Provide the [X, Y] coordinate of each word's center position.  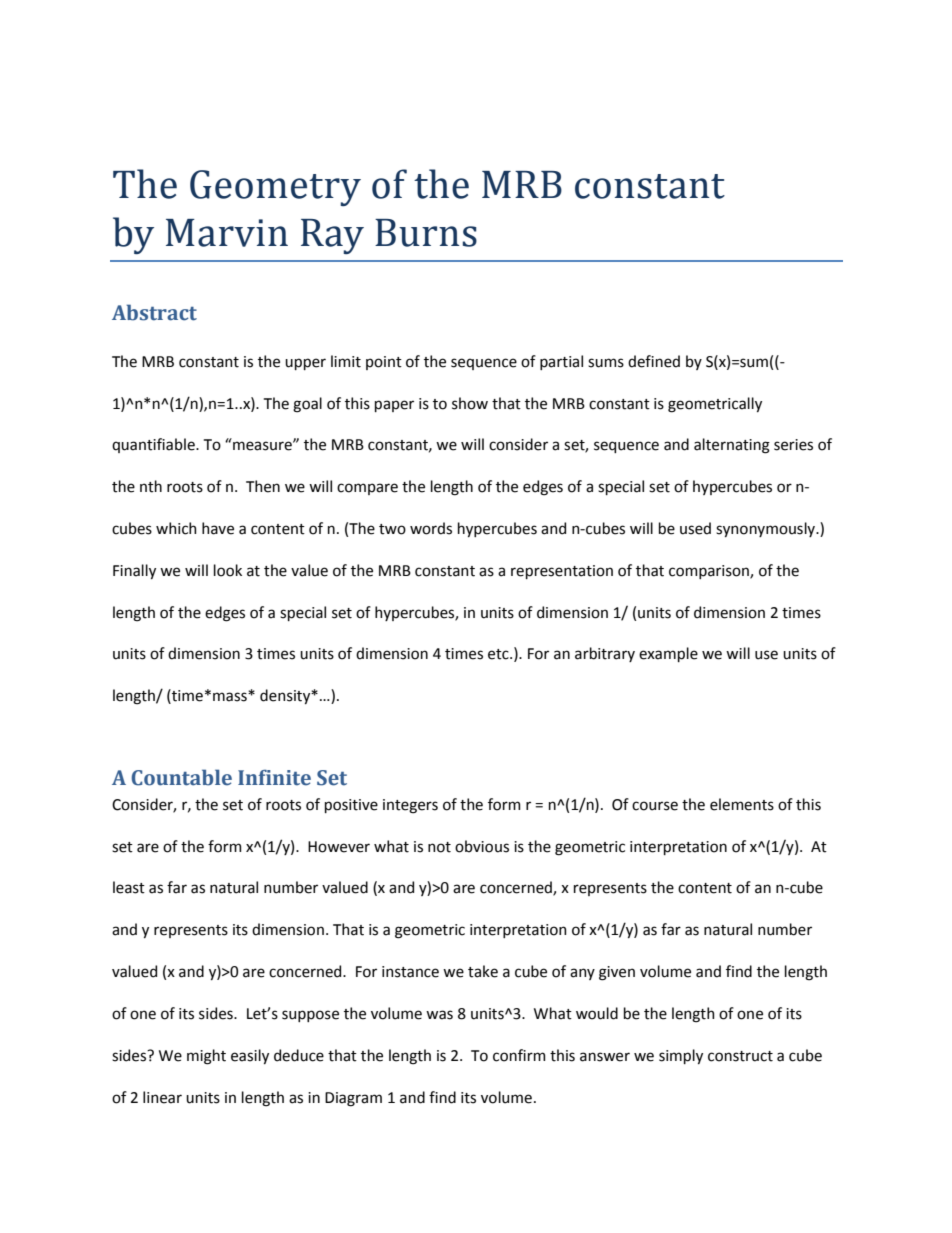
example [668, 654]
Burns [426, 233]
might [206, 1057]
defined [654, 361]
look [228, 570]
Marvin [227, 233]
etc [499, 654]
